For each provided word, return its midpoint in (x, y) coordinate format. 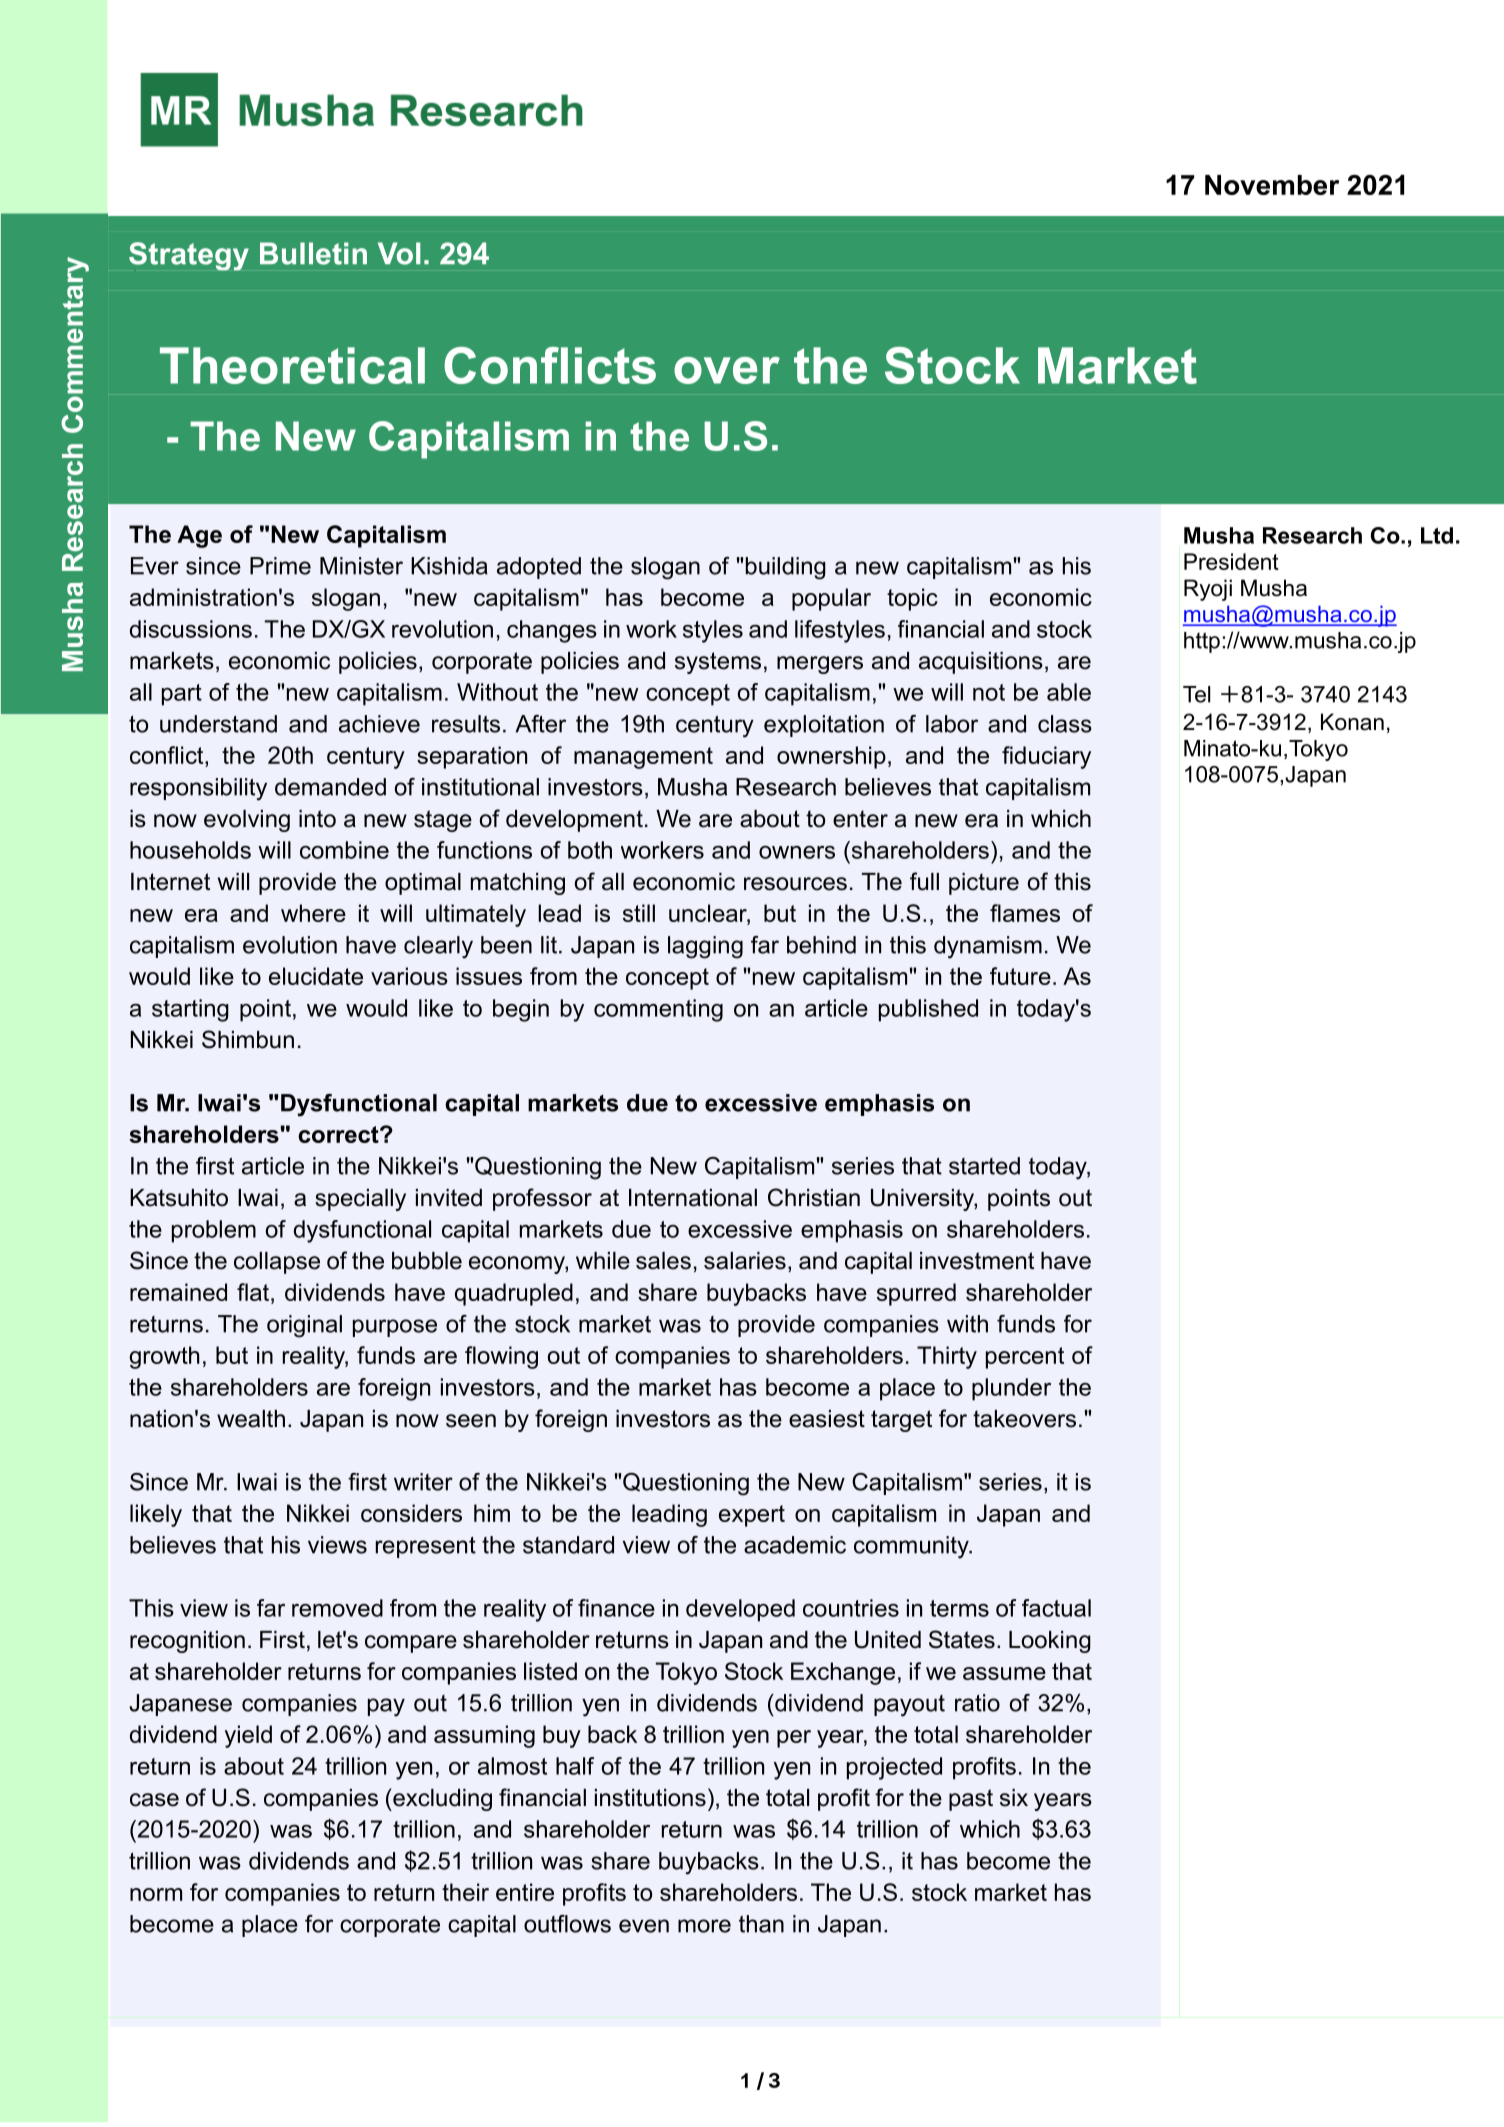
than (761, 1924)
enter (860, 819)
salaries (745, 1261)
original (304, 1326)
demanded (330, 787)
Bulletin (313, 253)
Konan (1352, 722)
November (1272, 185)
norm (156, 1894)
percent (1025, 1358)
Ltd (1437, 535)
